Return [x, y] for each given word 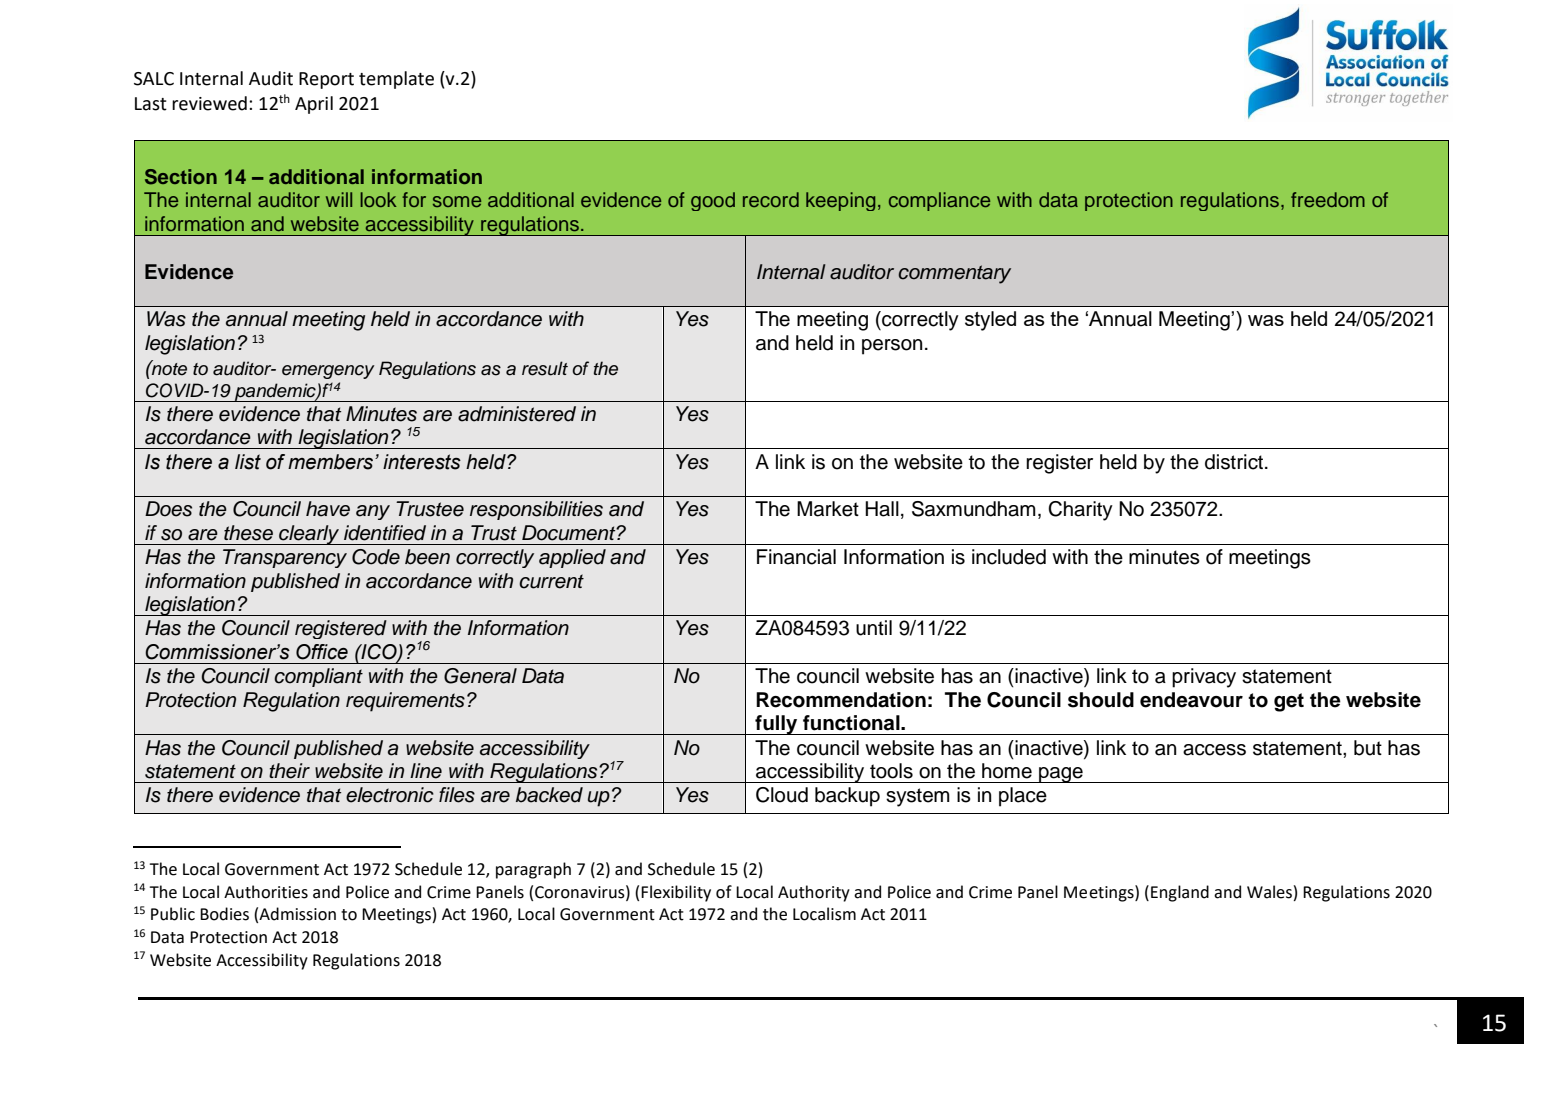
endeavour [1191, 700]
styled [990, 321]
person [892, 347]
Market [828, 509]
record [771, 199]
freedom [1328, 199]
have [328, 509]
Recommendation [841, 700]
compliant [318, 677]
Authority [814, 893]
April [314, 105]
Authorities [266, 892]
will [339, 199]
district [1234, 462]
